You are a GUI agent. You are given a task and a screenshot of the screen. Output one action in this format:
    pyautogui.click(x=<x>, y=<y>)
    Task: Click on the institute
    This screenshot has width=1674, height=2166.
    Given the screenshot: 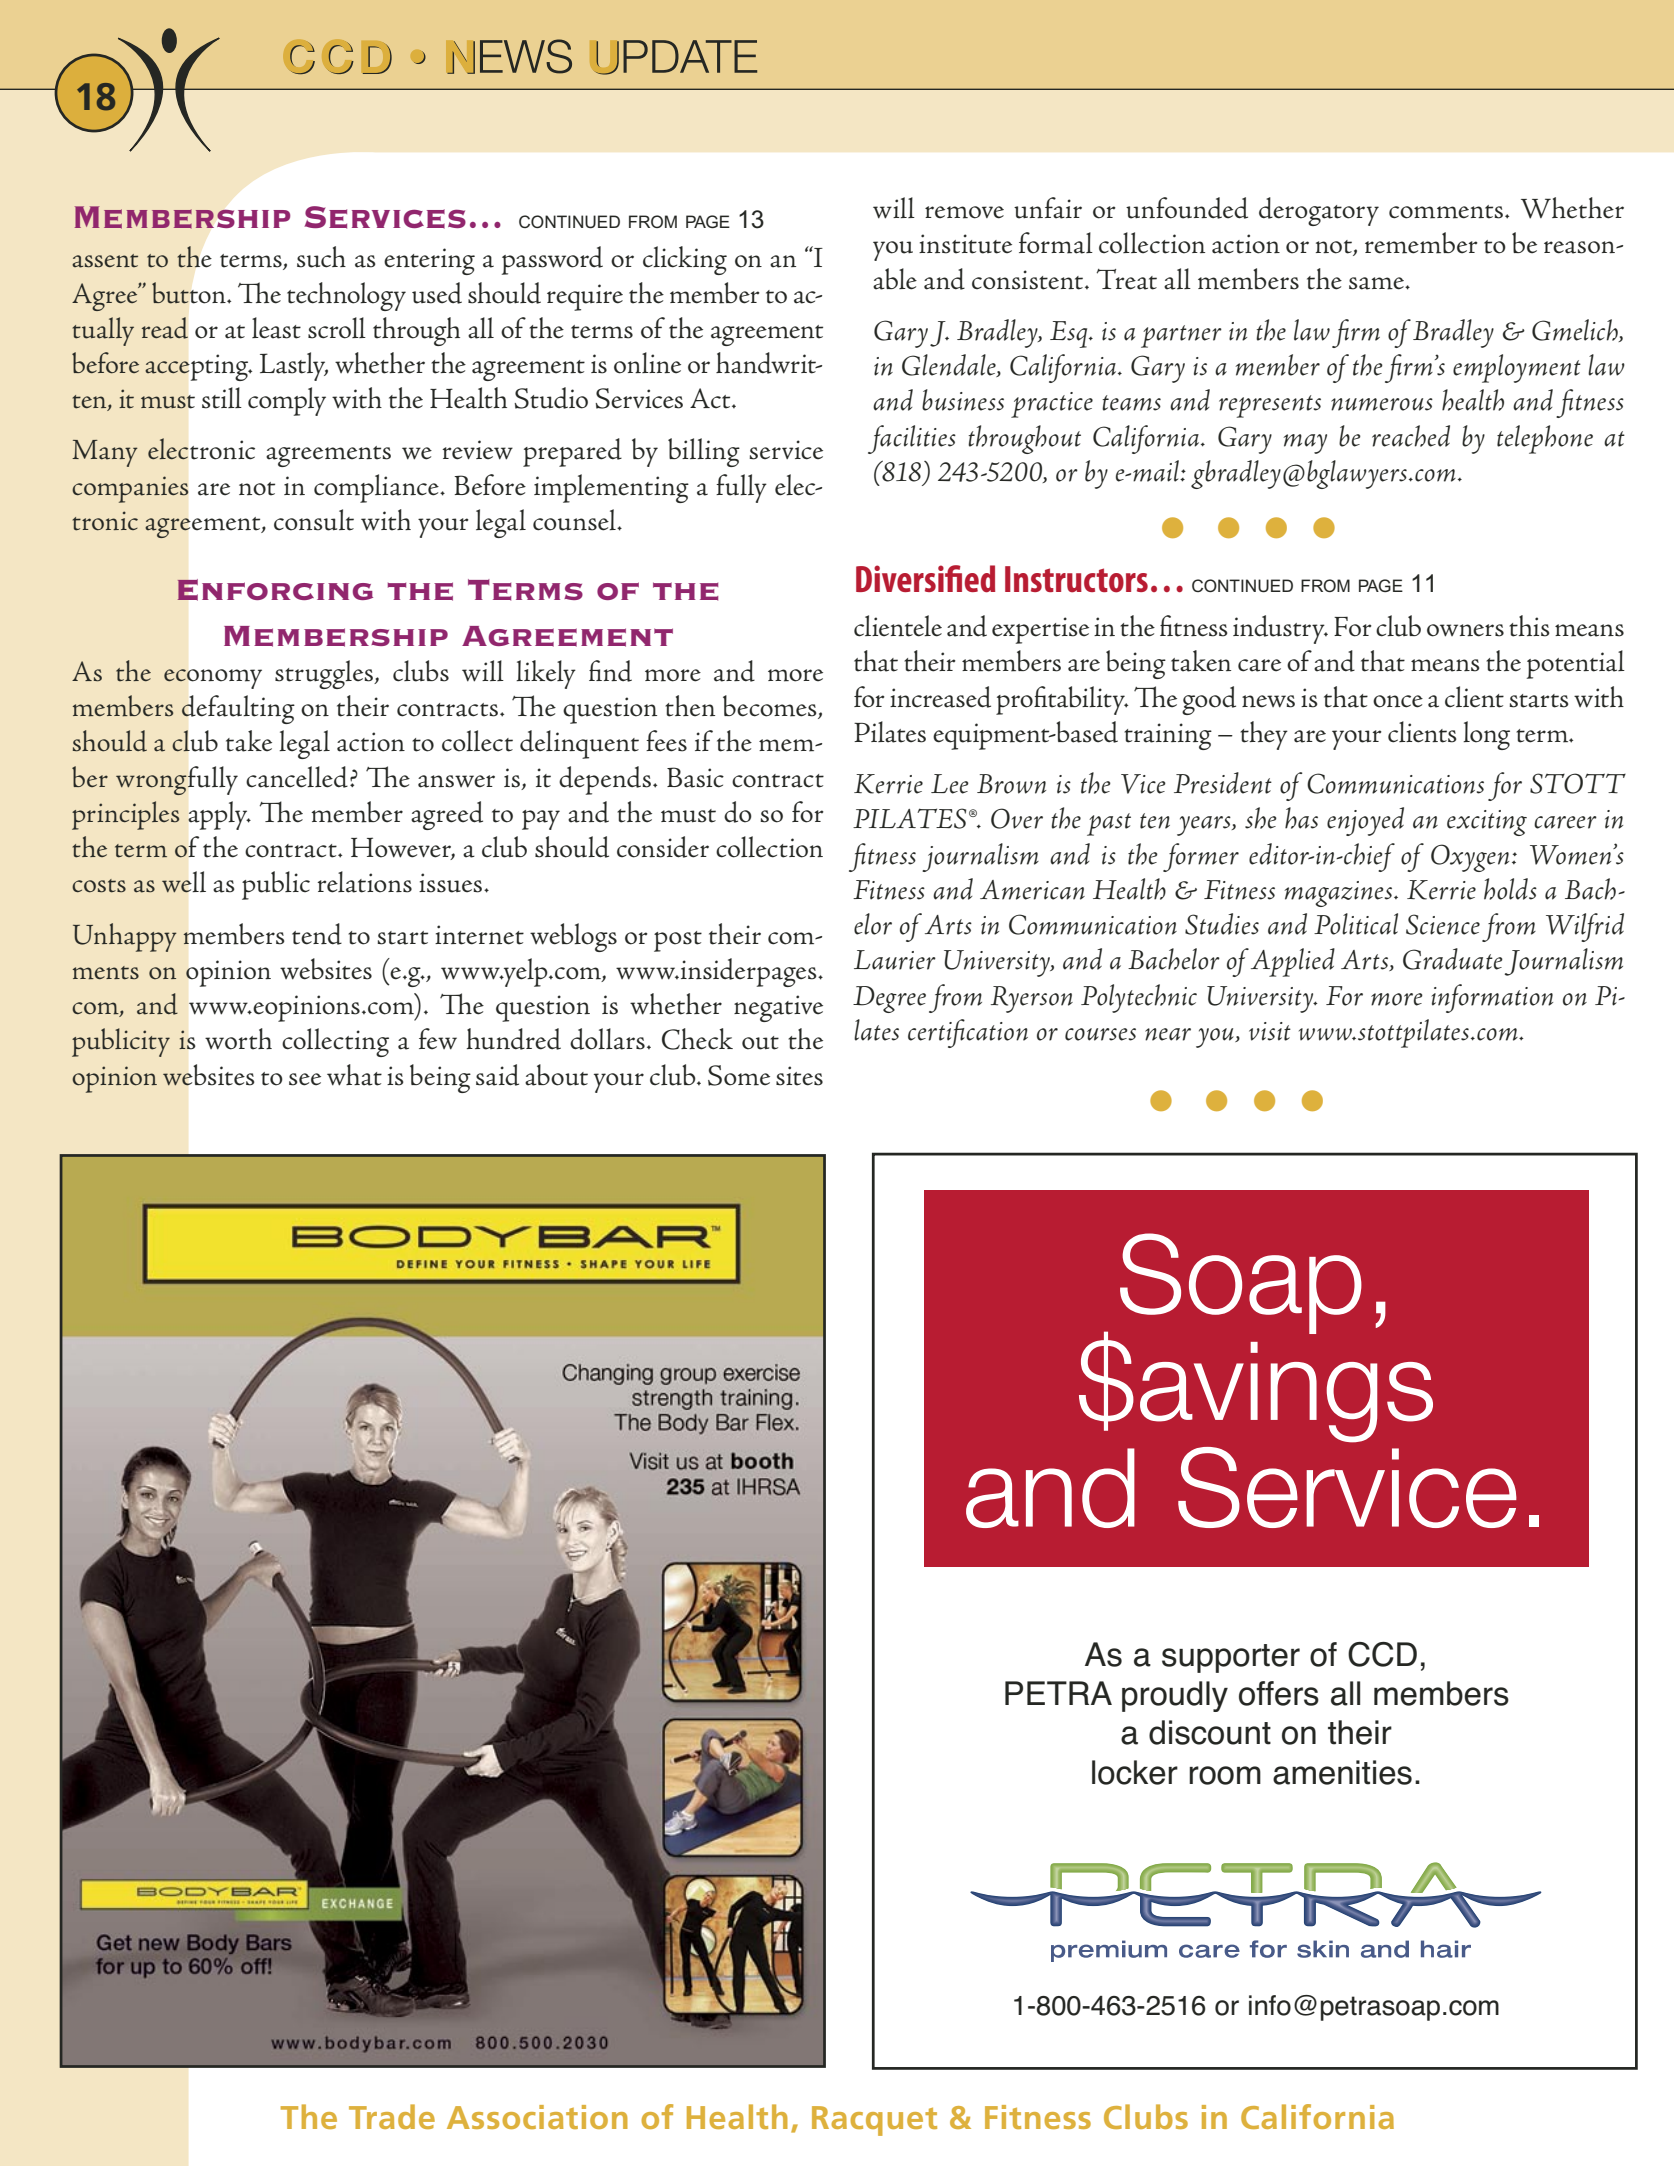 What is the action you would take?
    pyautogui.click(x=965, y=244)
